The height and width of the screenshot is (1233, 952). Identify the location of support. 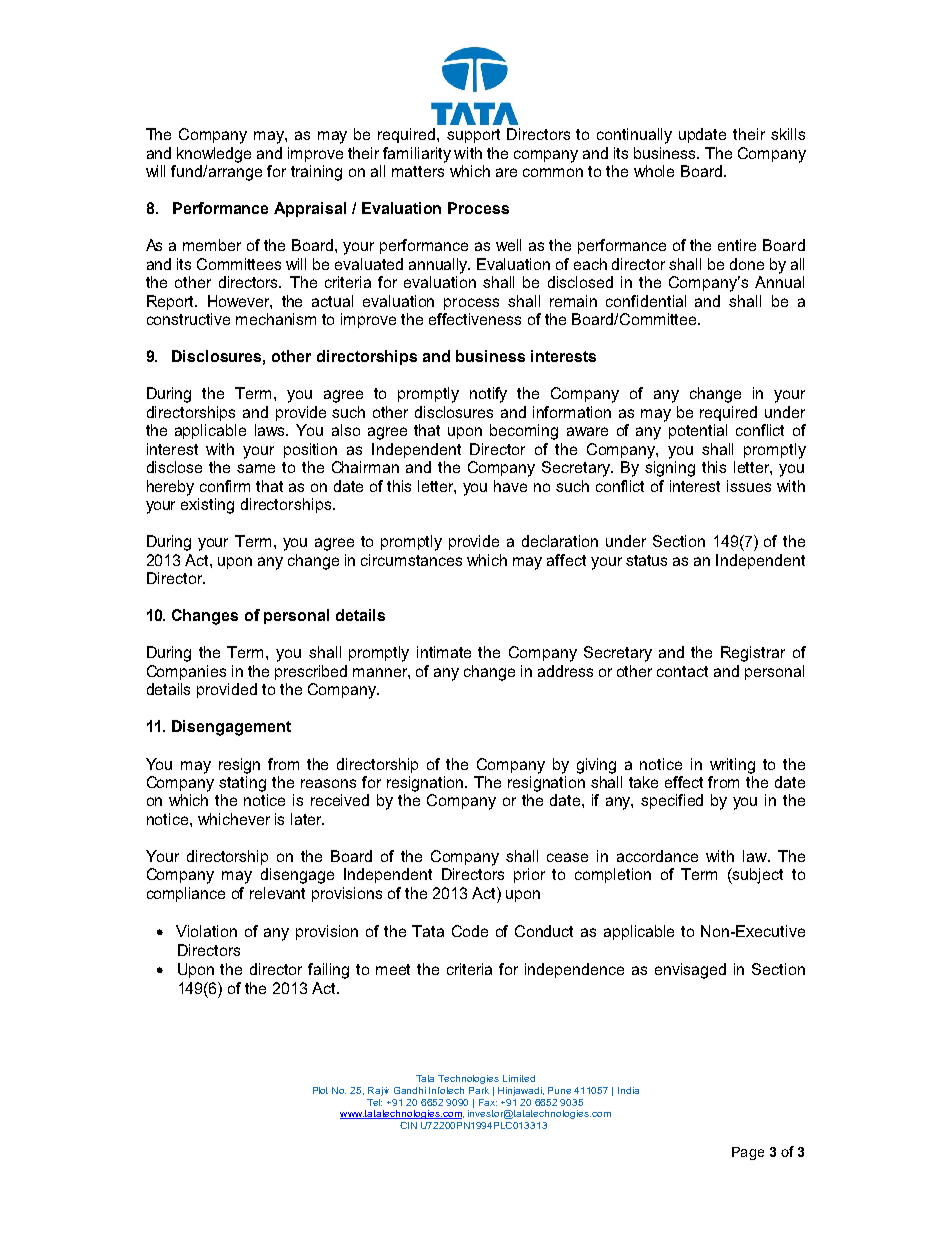
(473, 136).
